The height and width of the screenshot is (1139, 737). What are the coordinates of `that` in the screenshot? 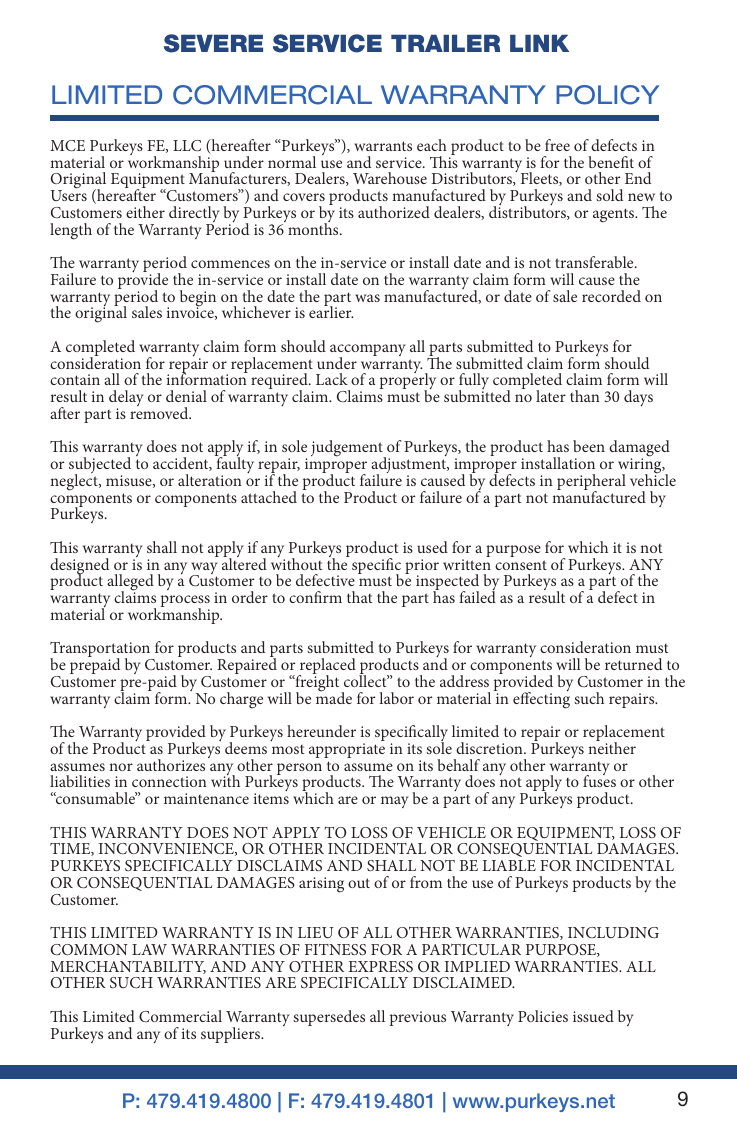 It's located at (360, 597).
